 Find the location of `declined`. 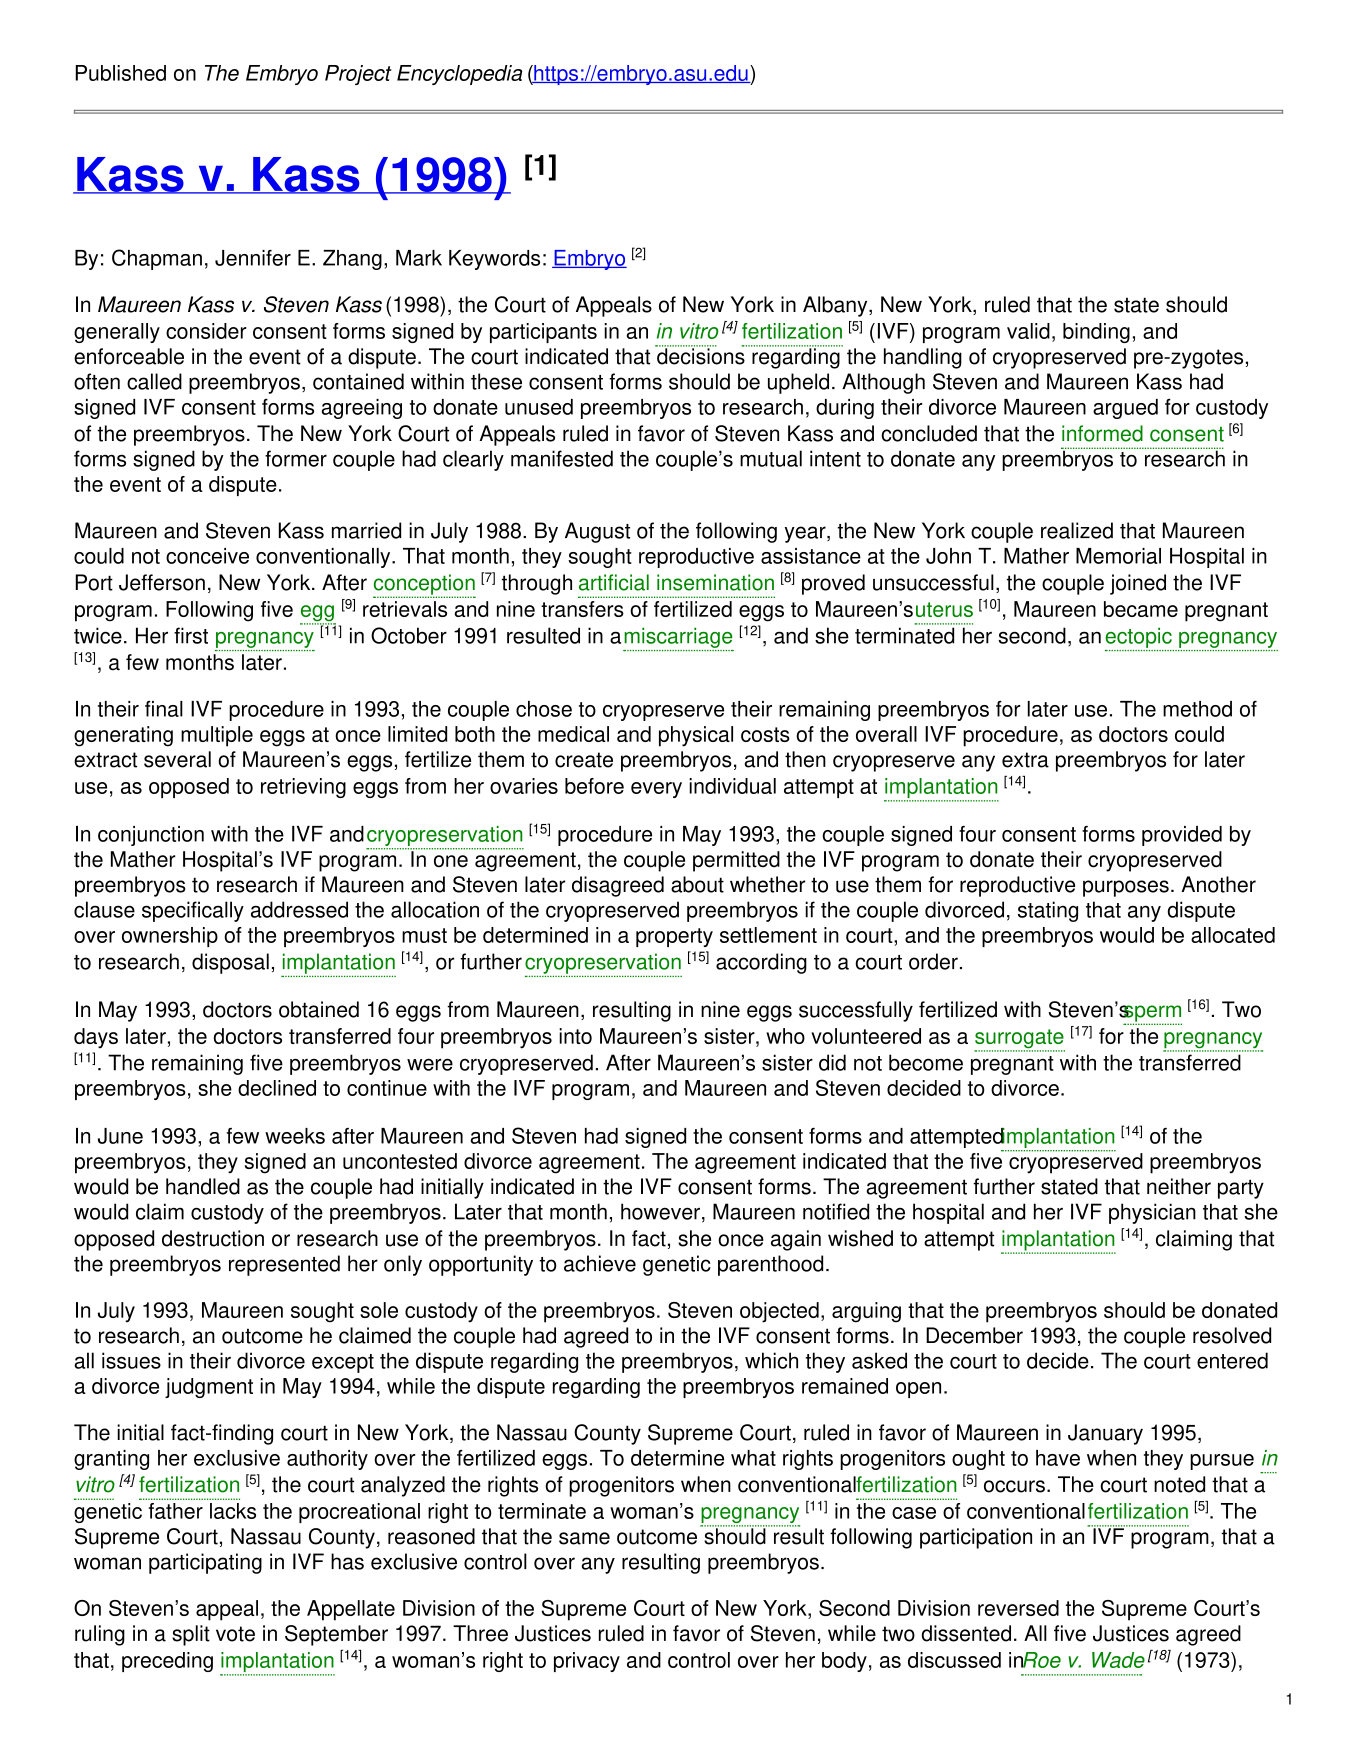

declined is located at coordinates (277, 1088).
